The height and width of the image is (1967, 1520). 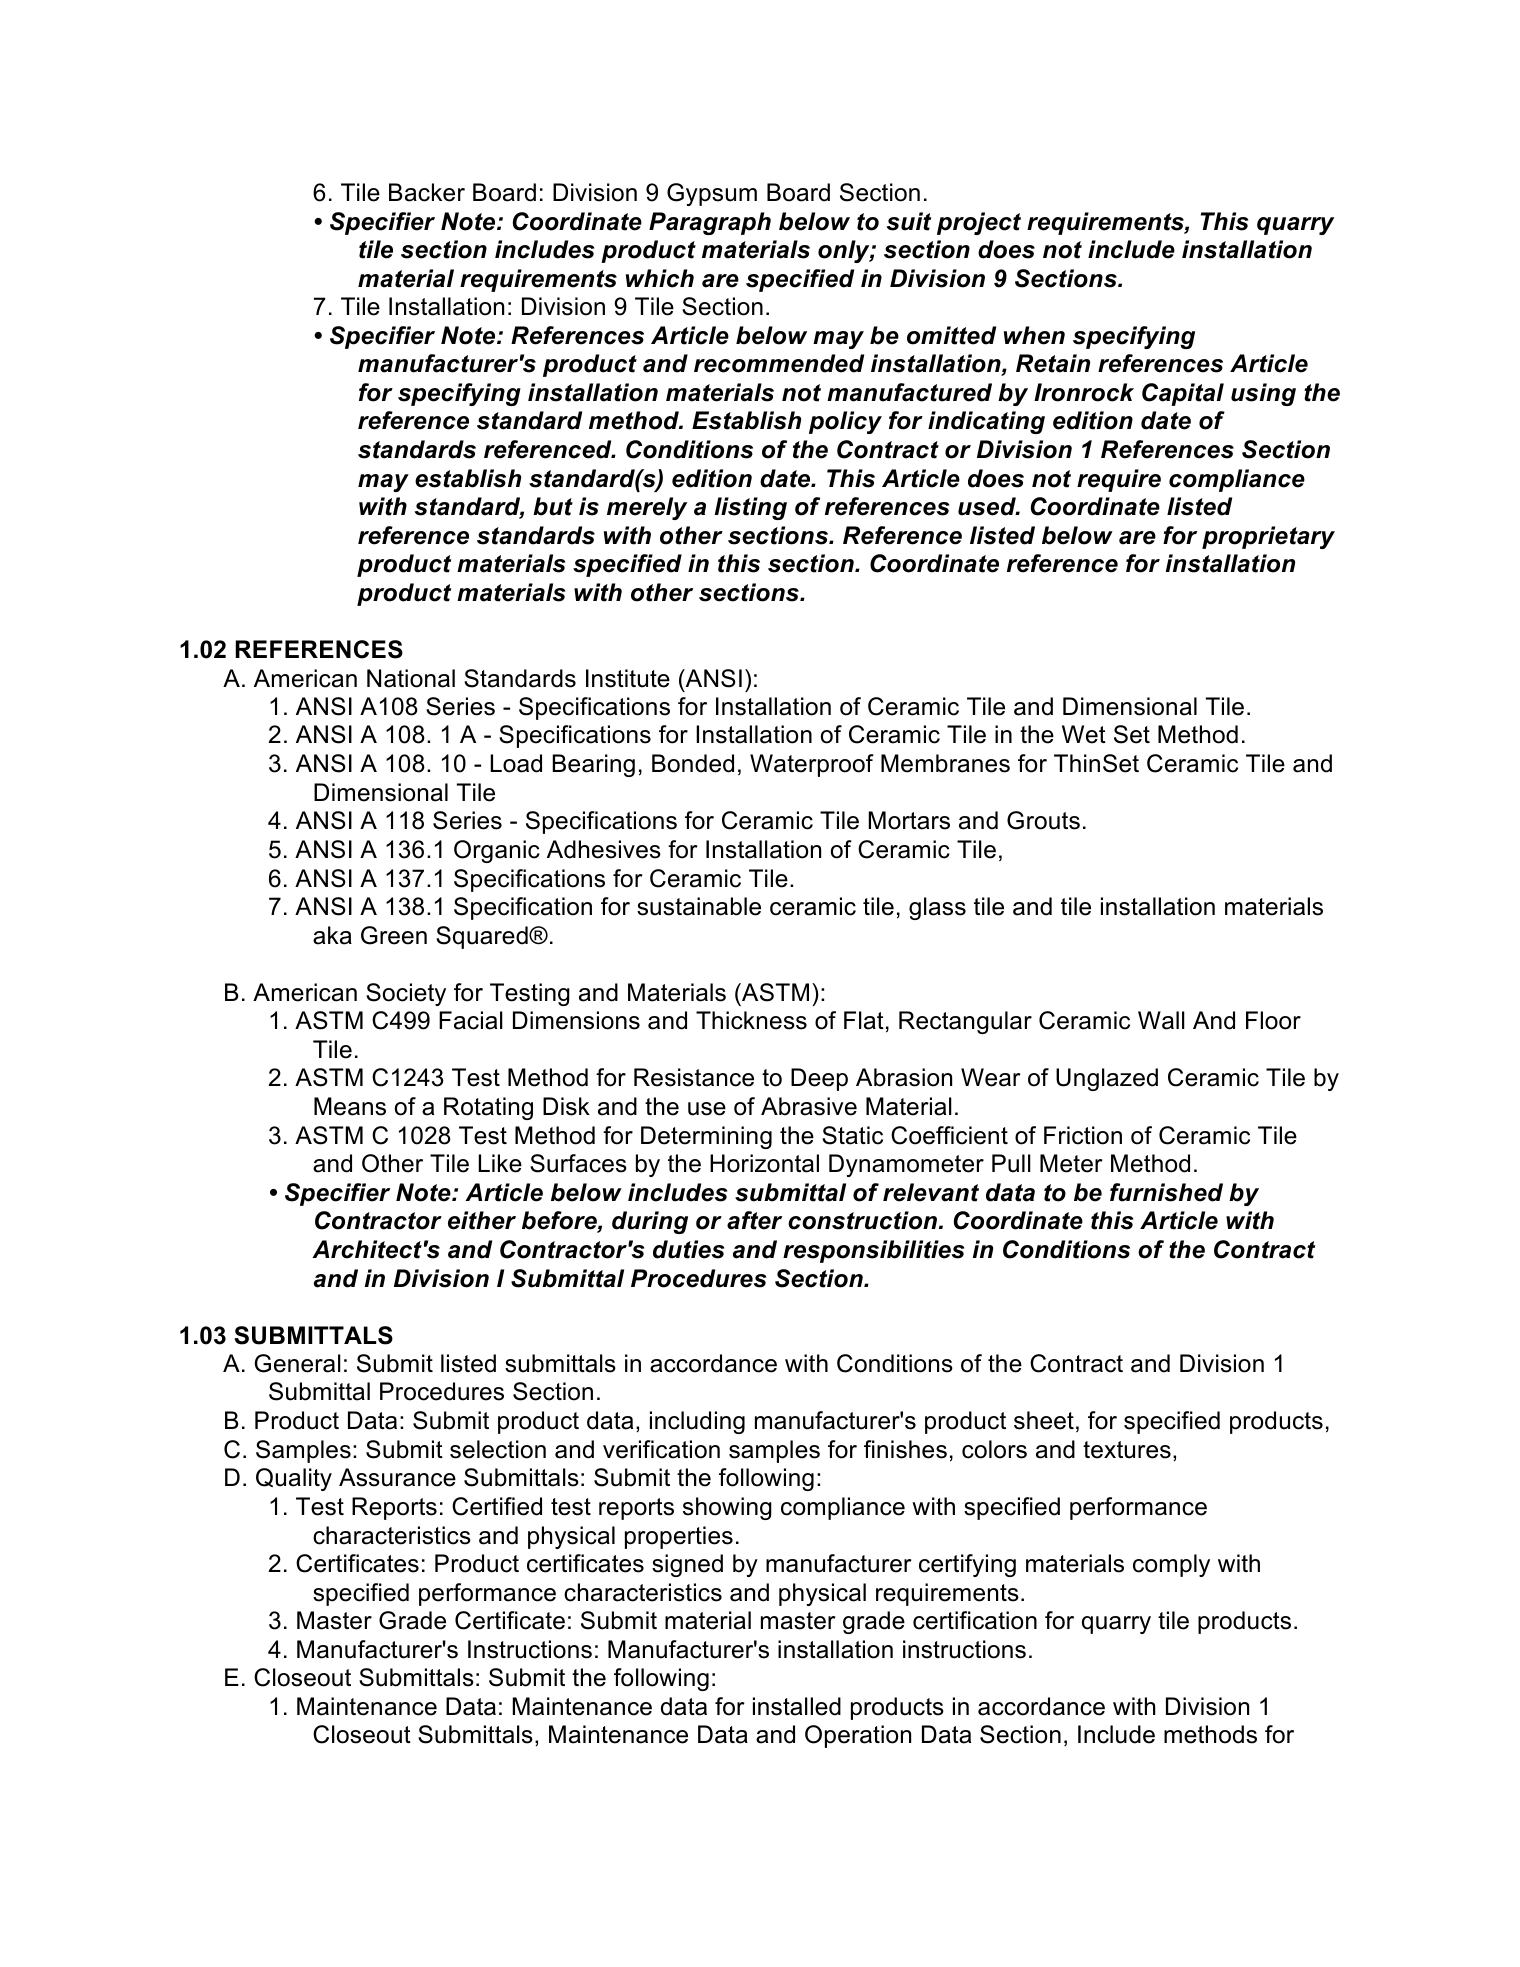 What do you see at coordinates (751, 1020) in the image?
I see `Thickness` at bounding box center [751, 1020].
